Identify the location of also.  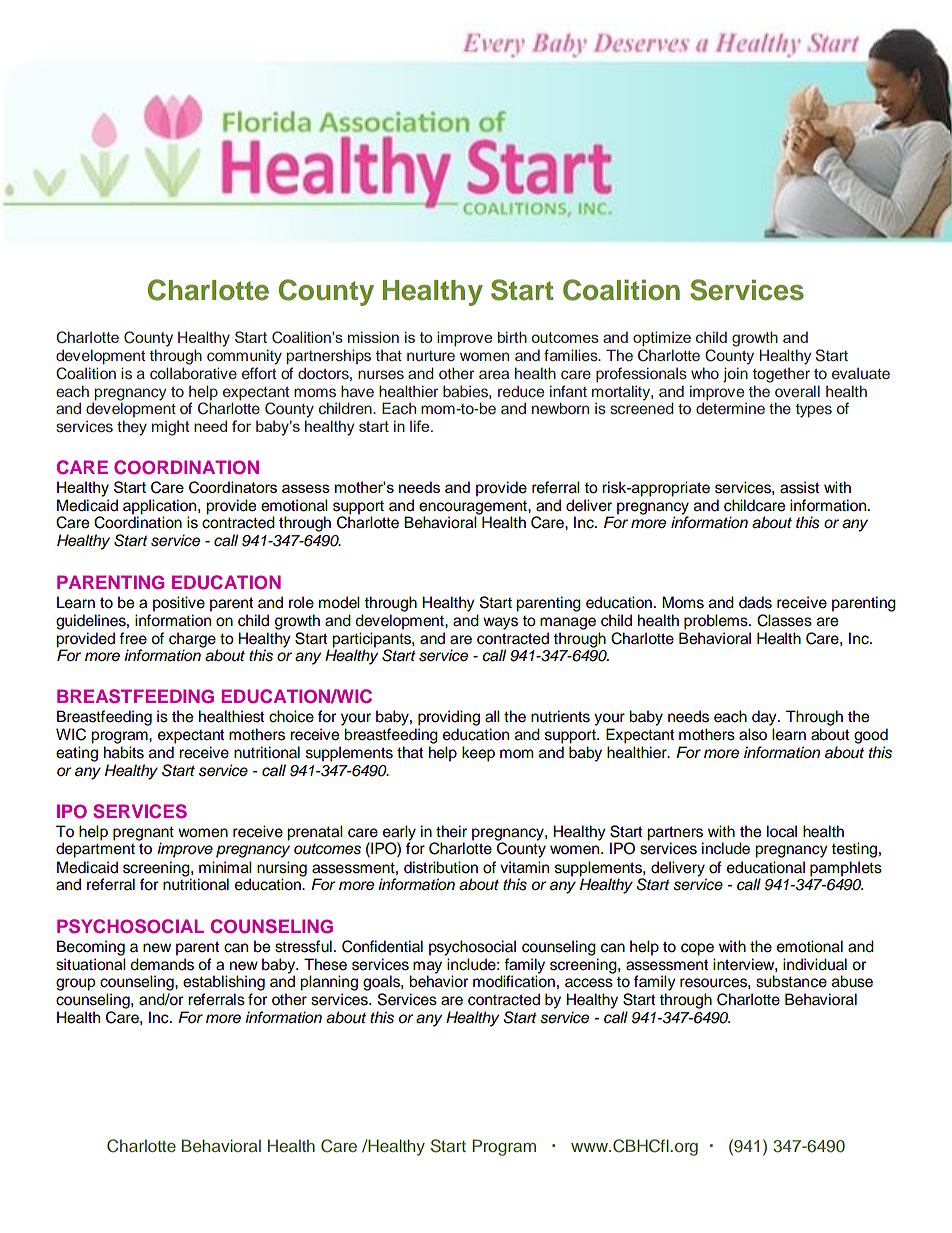
(753, 734).
